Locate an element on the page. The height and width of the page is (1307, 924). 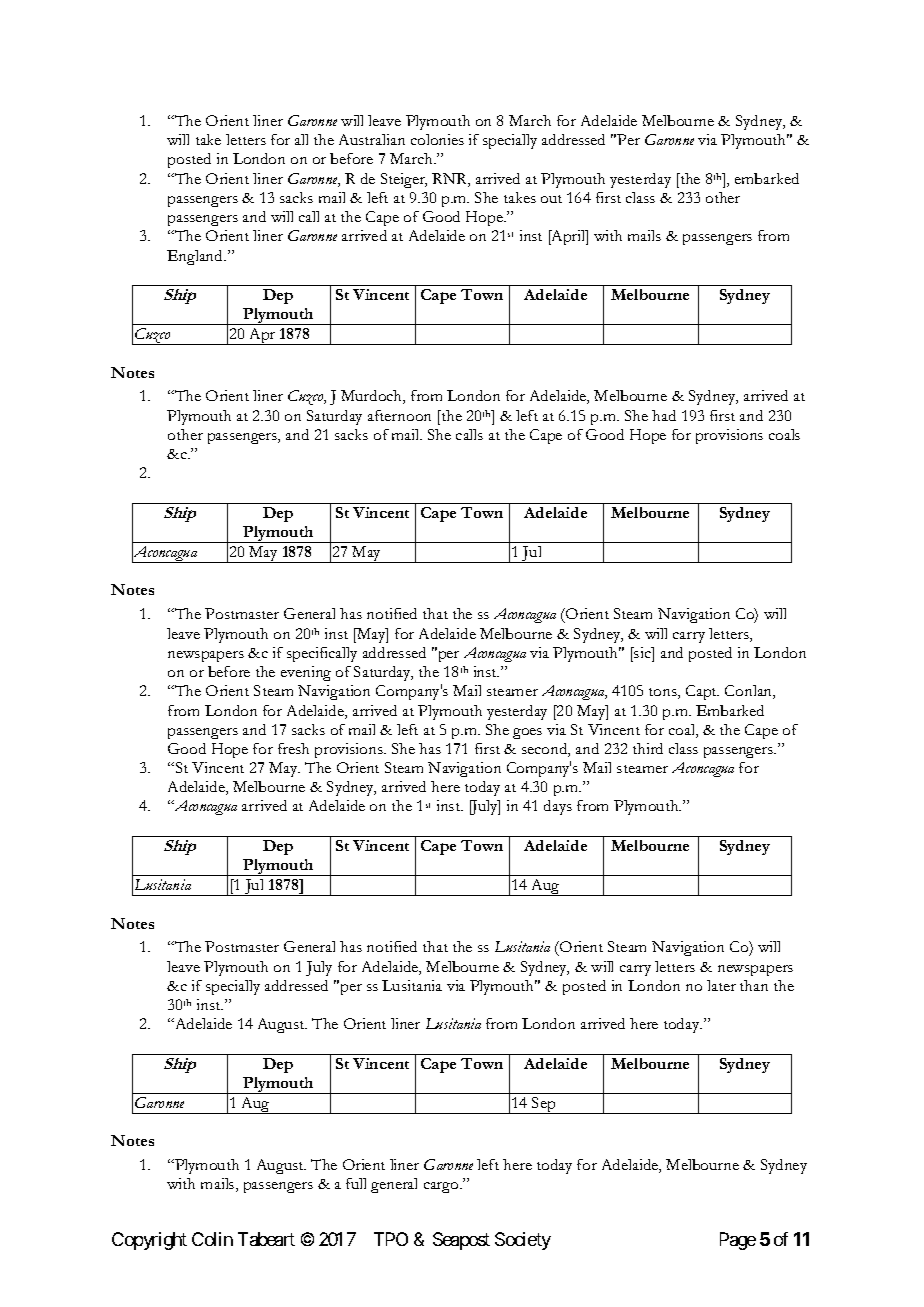
fresh is located at coordinates (293, 748).
